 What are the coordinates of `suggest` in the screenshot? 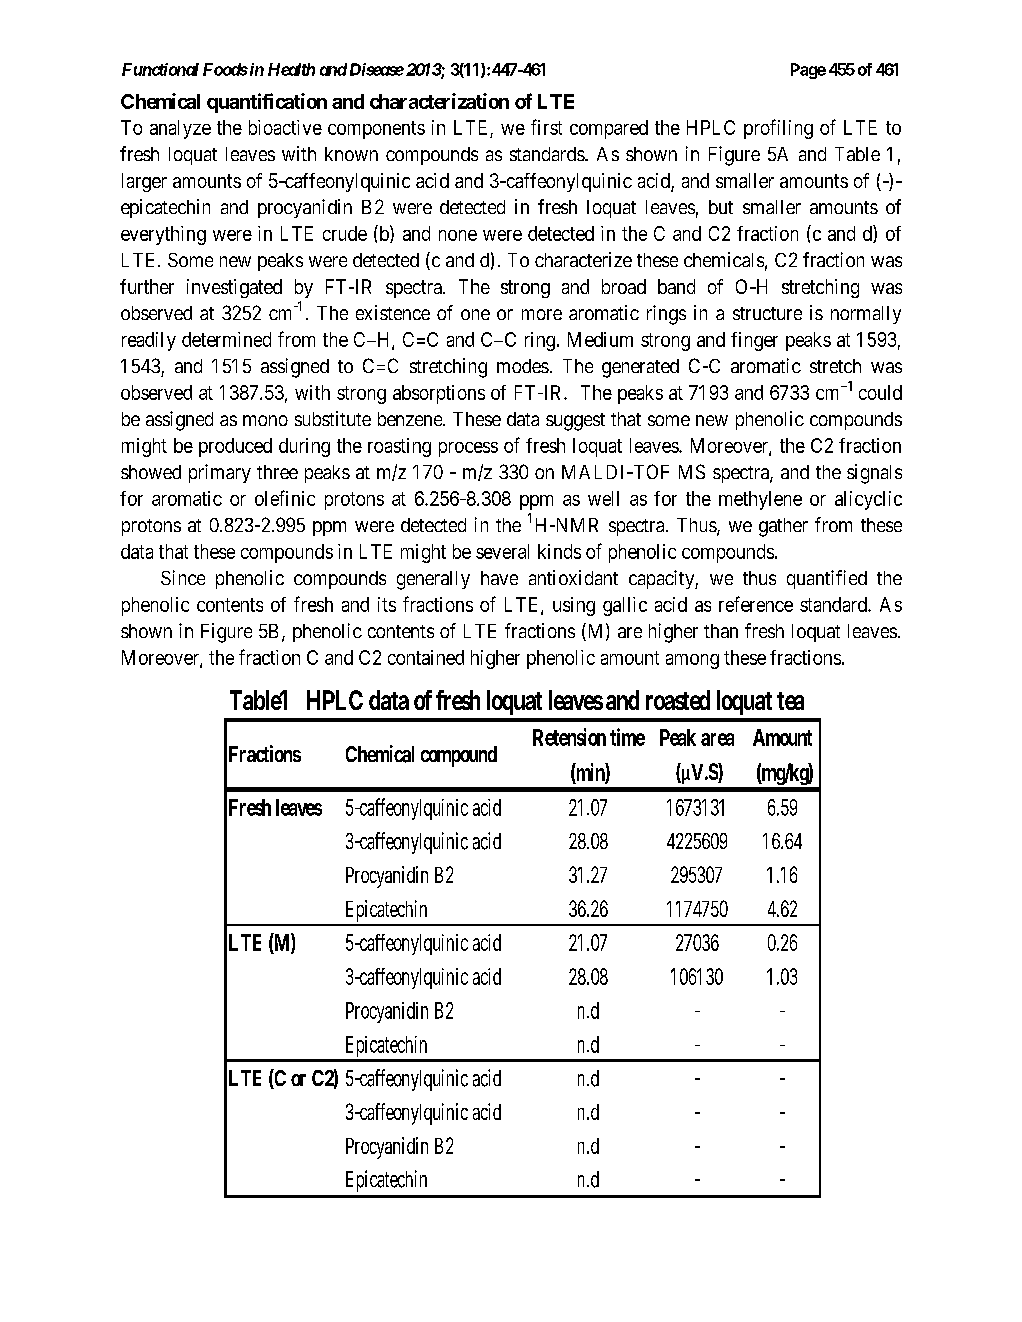 It's located at (575, 422).
